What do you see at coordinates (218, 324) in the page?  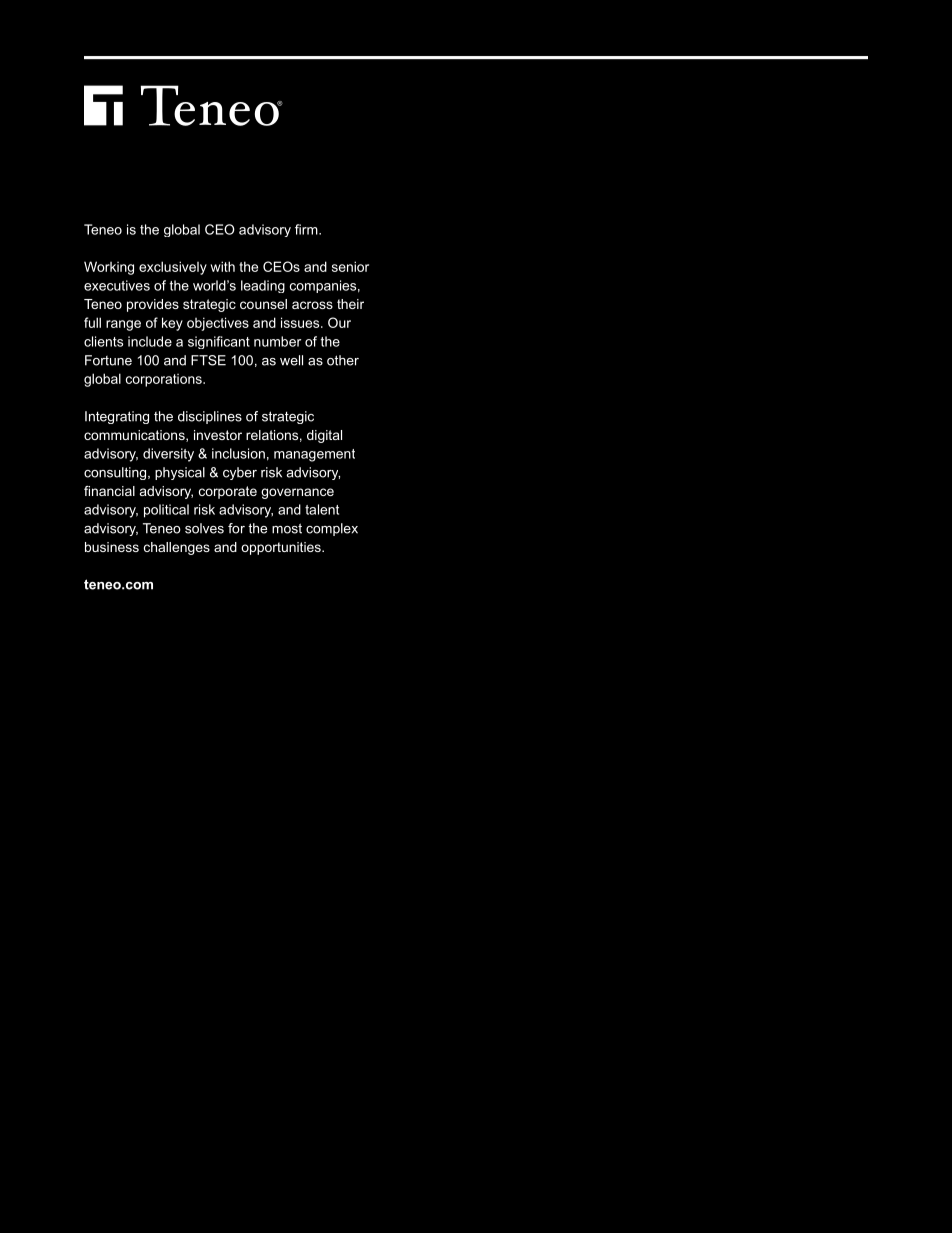 I see `objectives` at bounding box center [218, 324].
